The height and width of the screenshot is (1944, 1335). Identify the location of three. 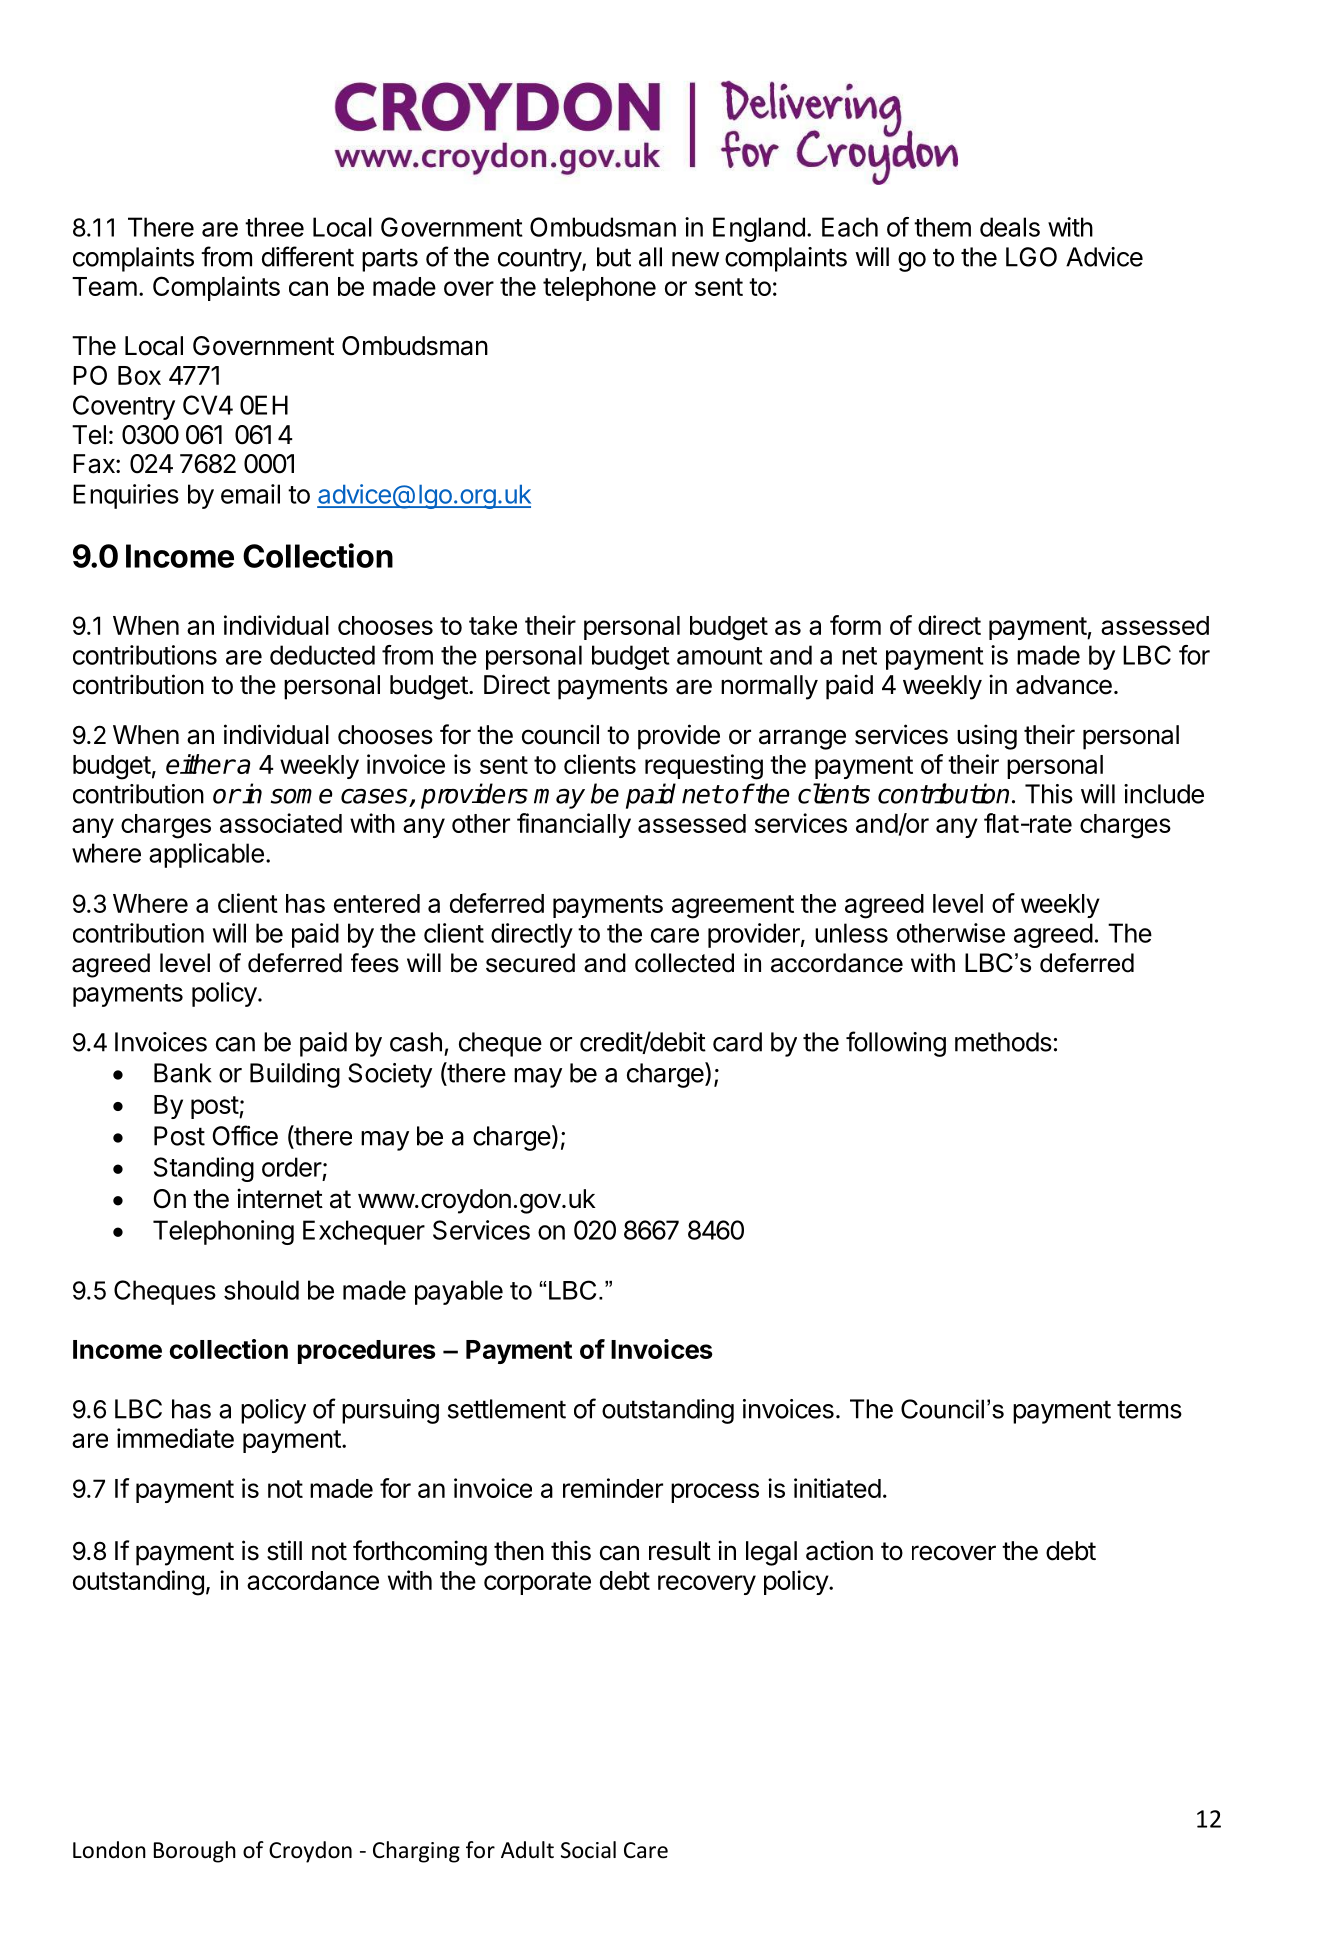
(274, 227).
